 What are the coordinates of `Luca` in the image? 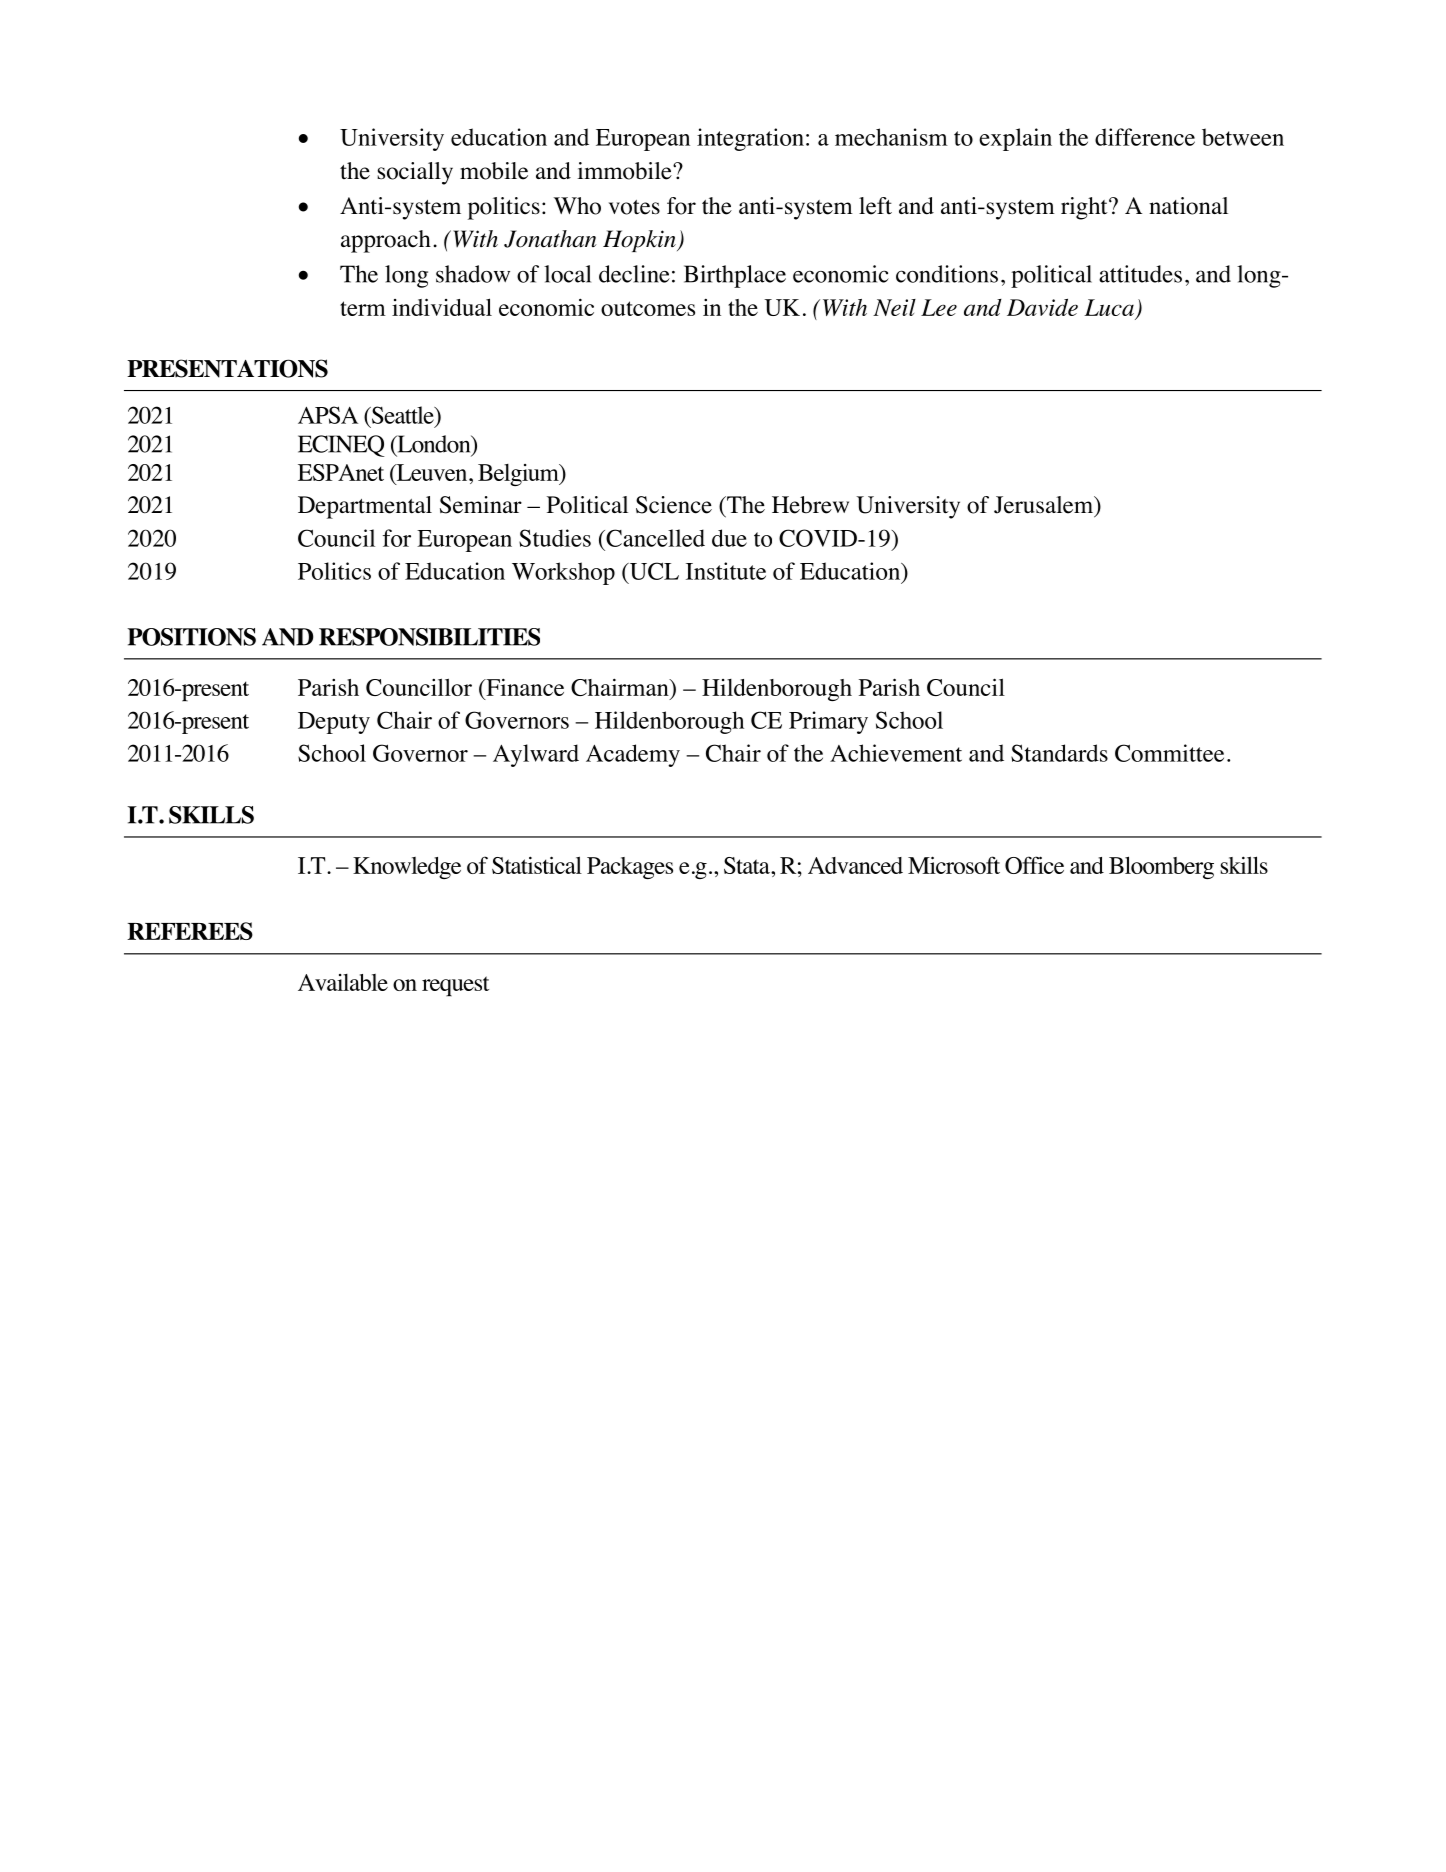 It's located at (1109, 307).
